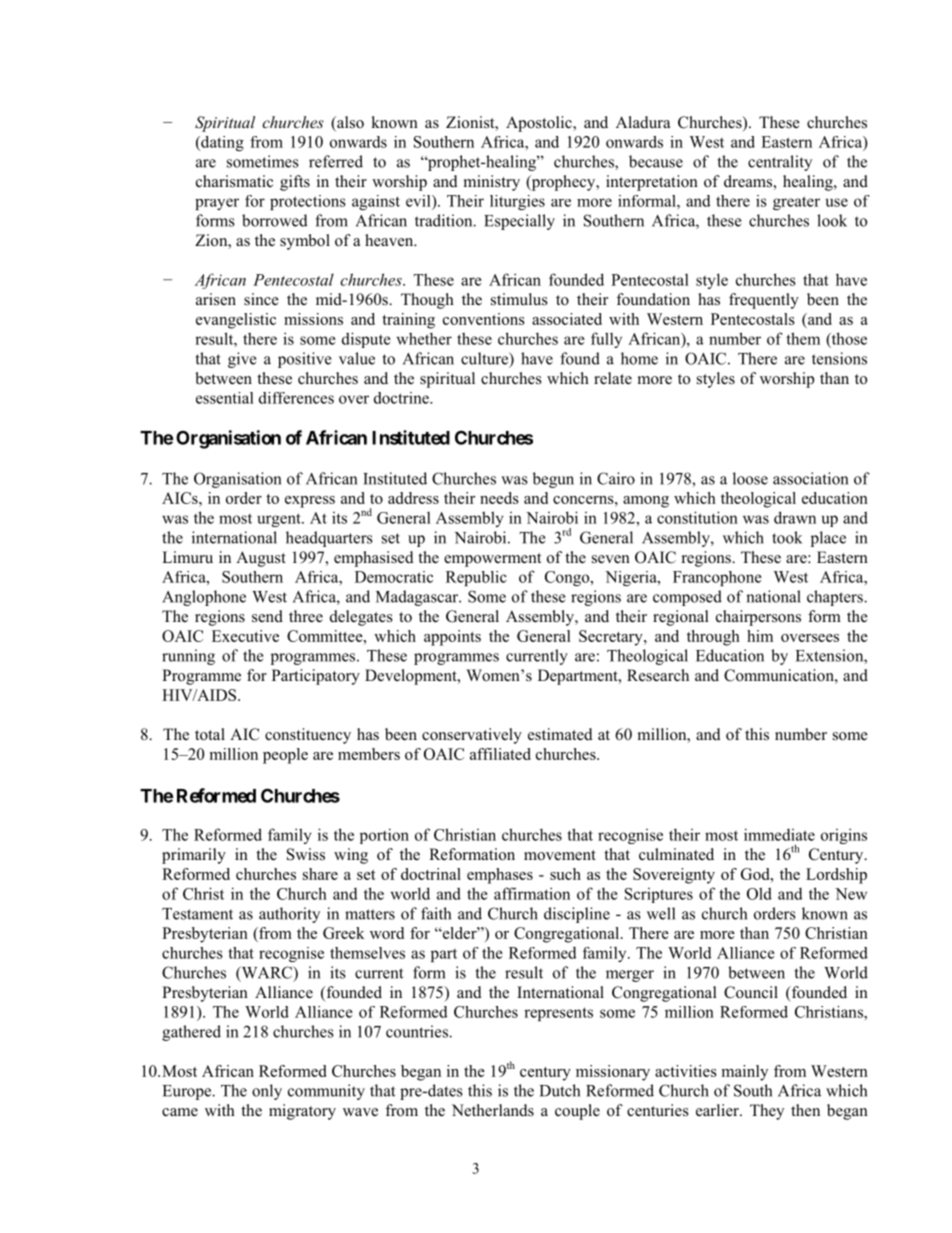 The height and width of the screenshot is (1233, 952). I want to click on send, so click(267, 616).
